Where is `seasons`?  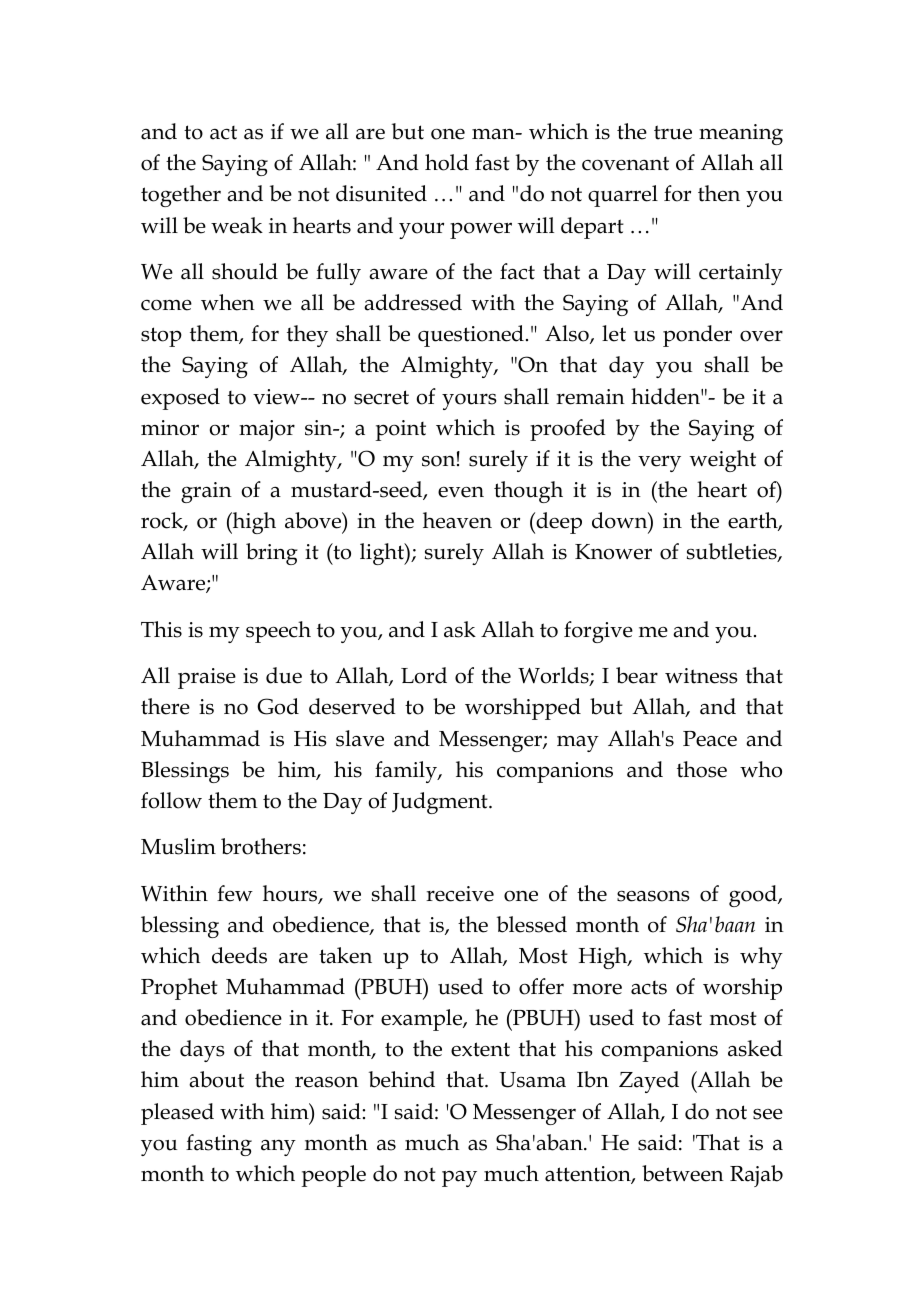
seasons is located at coordinates (653, 896).
